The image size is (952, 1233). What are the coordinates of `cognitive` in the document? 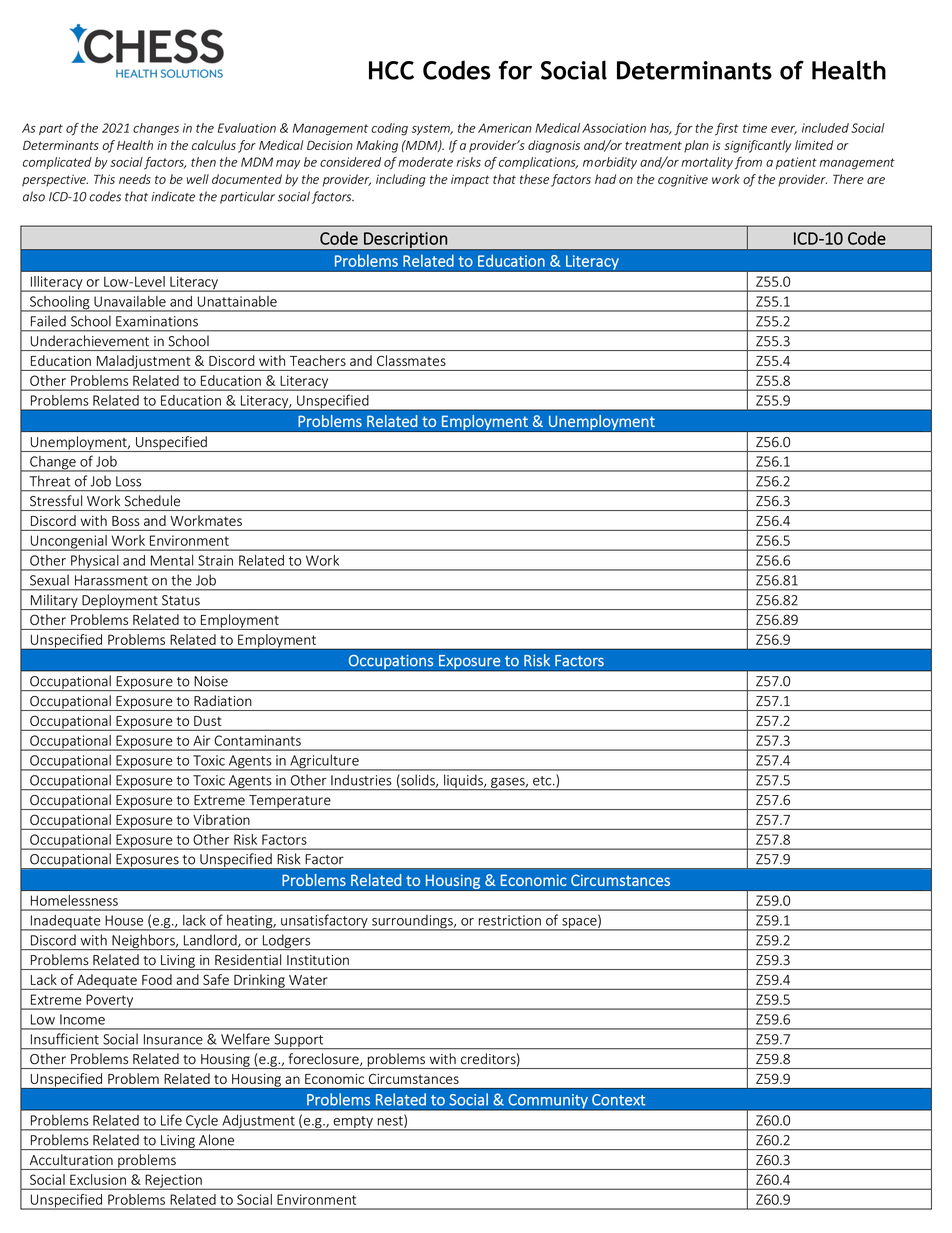 It's located at (683, 181).
